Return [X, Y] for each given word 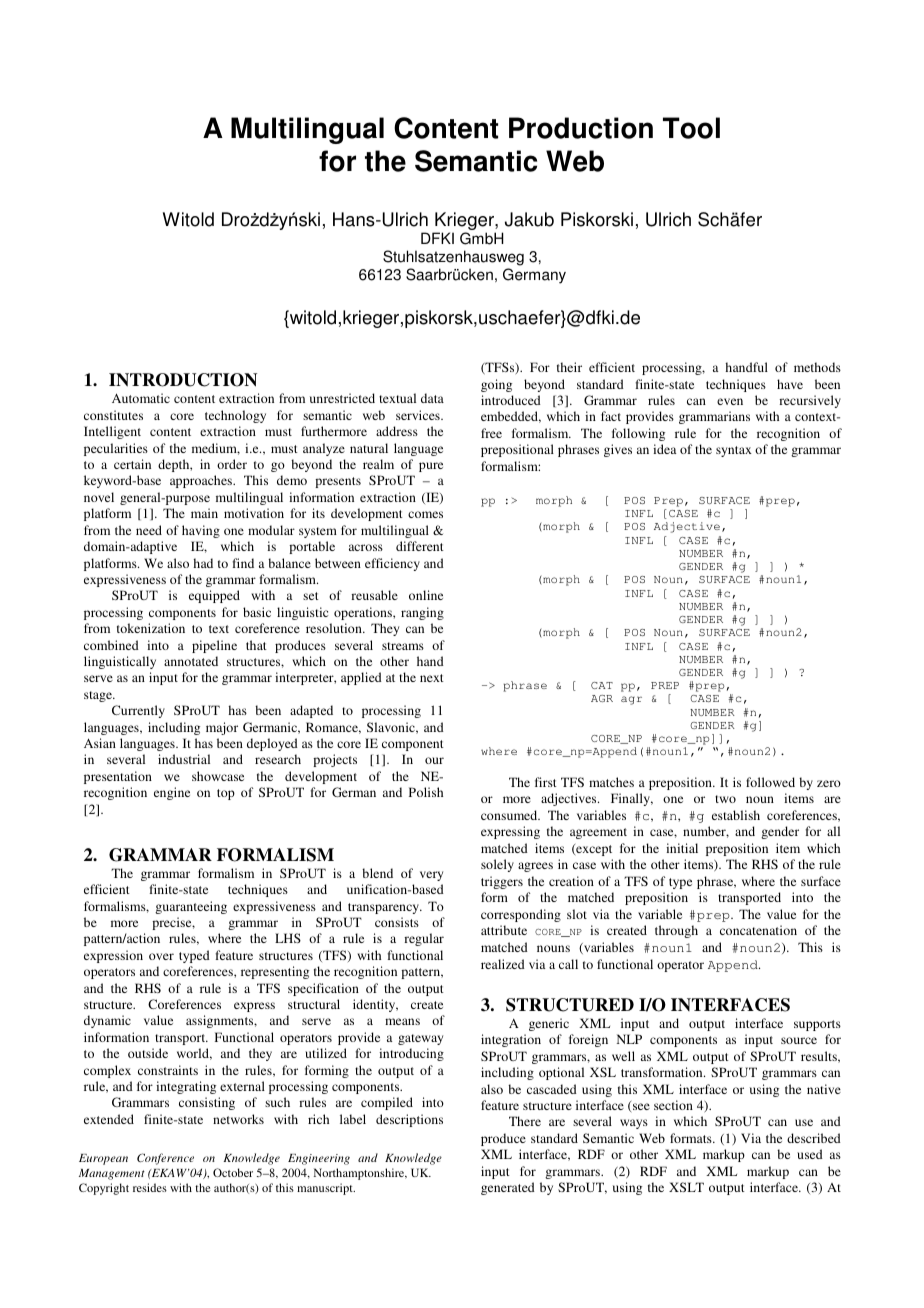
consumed [510, 815]
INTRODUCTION [183, 380]
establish [736, 815]
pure [431, 467]
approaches [202, 481]
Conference [165, 1159]
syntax [734, 451]
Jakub [529, 219]
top [226, 794]
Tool [691, 128]
